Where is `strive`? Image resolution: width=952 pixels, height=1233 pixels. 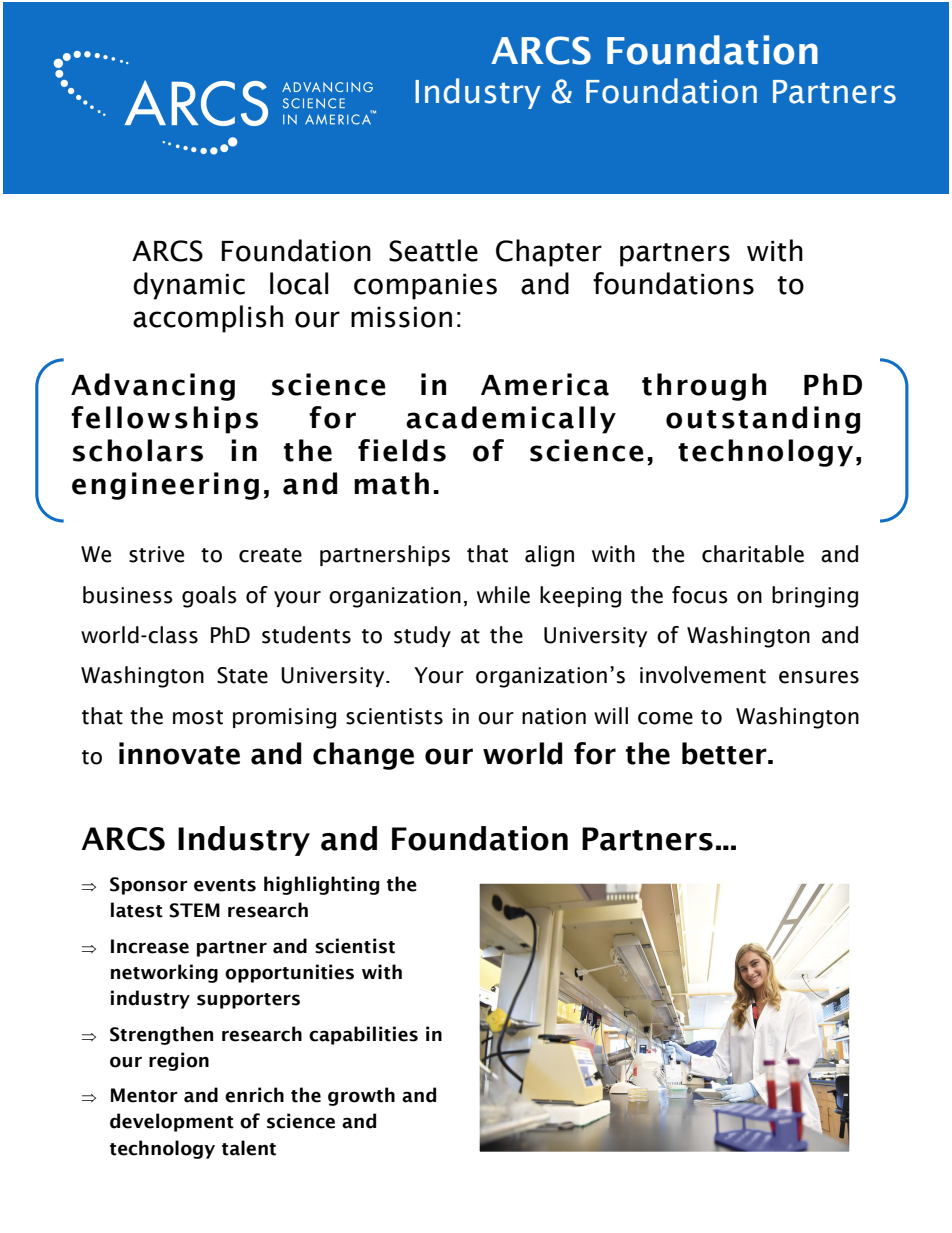
strive is located at coordinates (156, 554).
